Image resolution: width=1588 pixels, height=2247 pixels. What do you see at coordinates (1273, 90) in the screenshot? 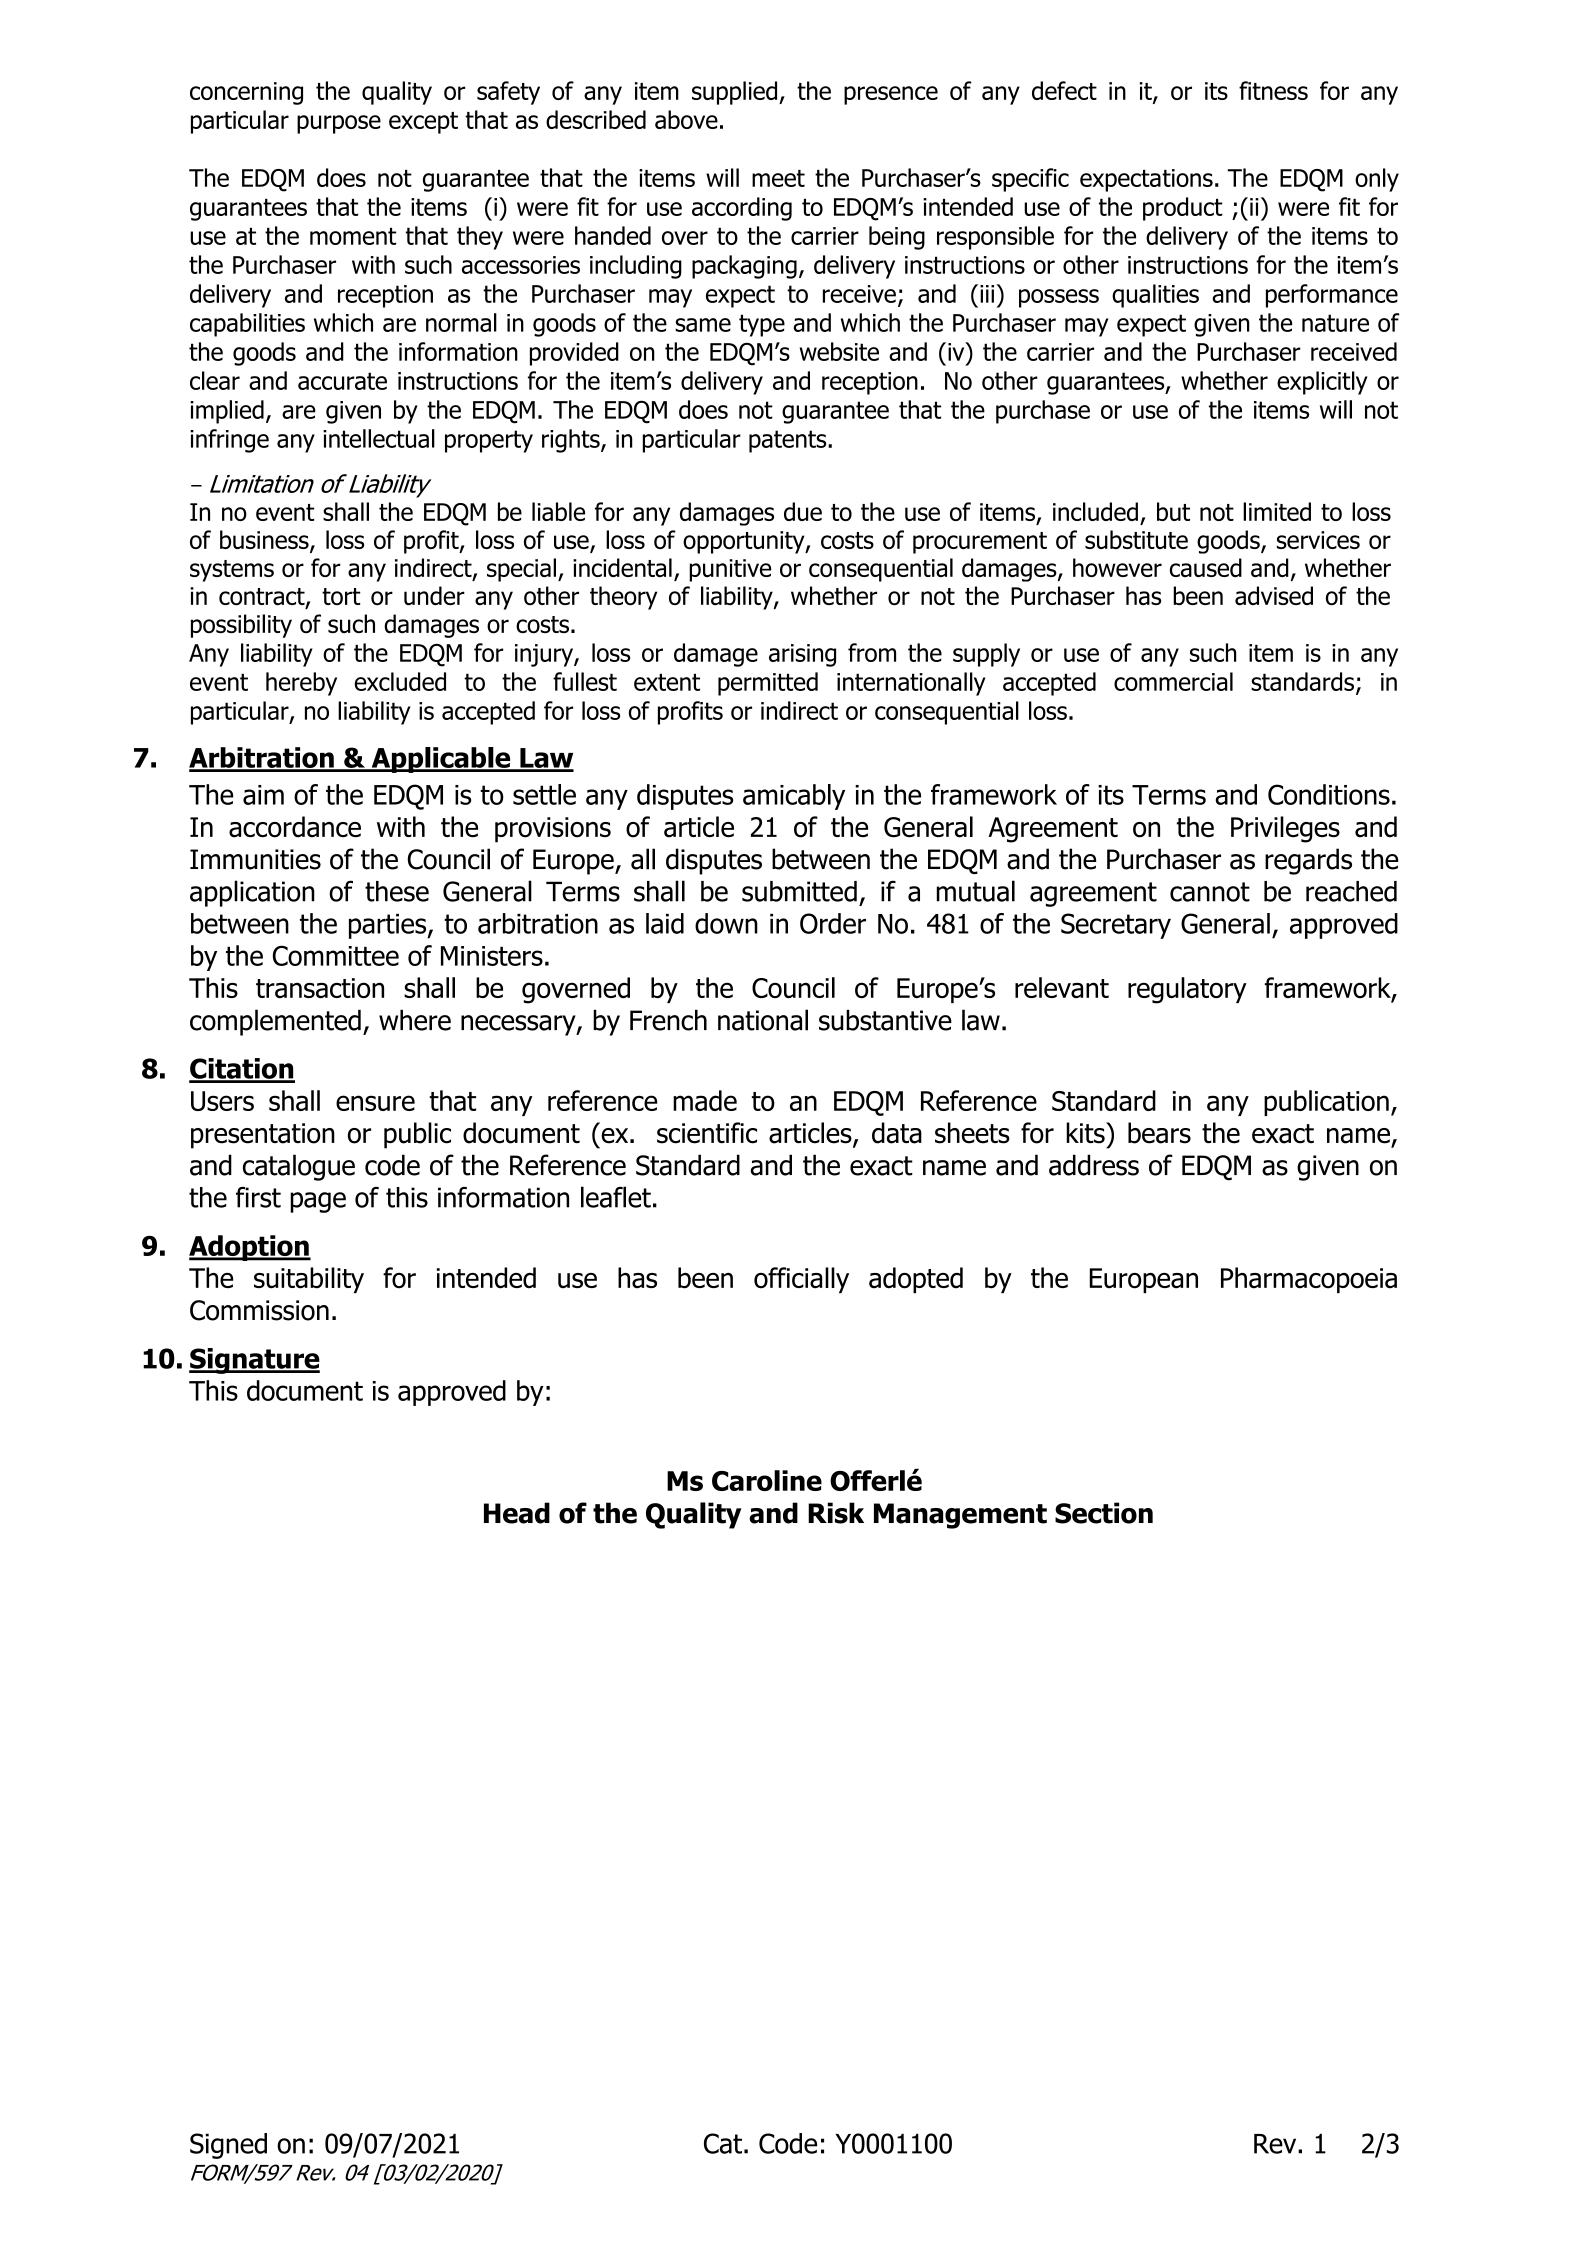
I see `fitness` at bounding box center [1273, 90].
